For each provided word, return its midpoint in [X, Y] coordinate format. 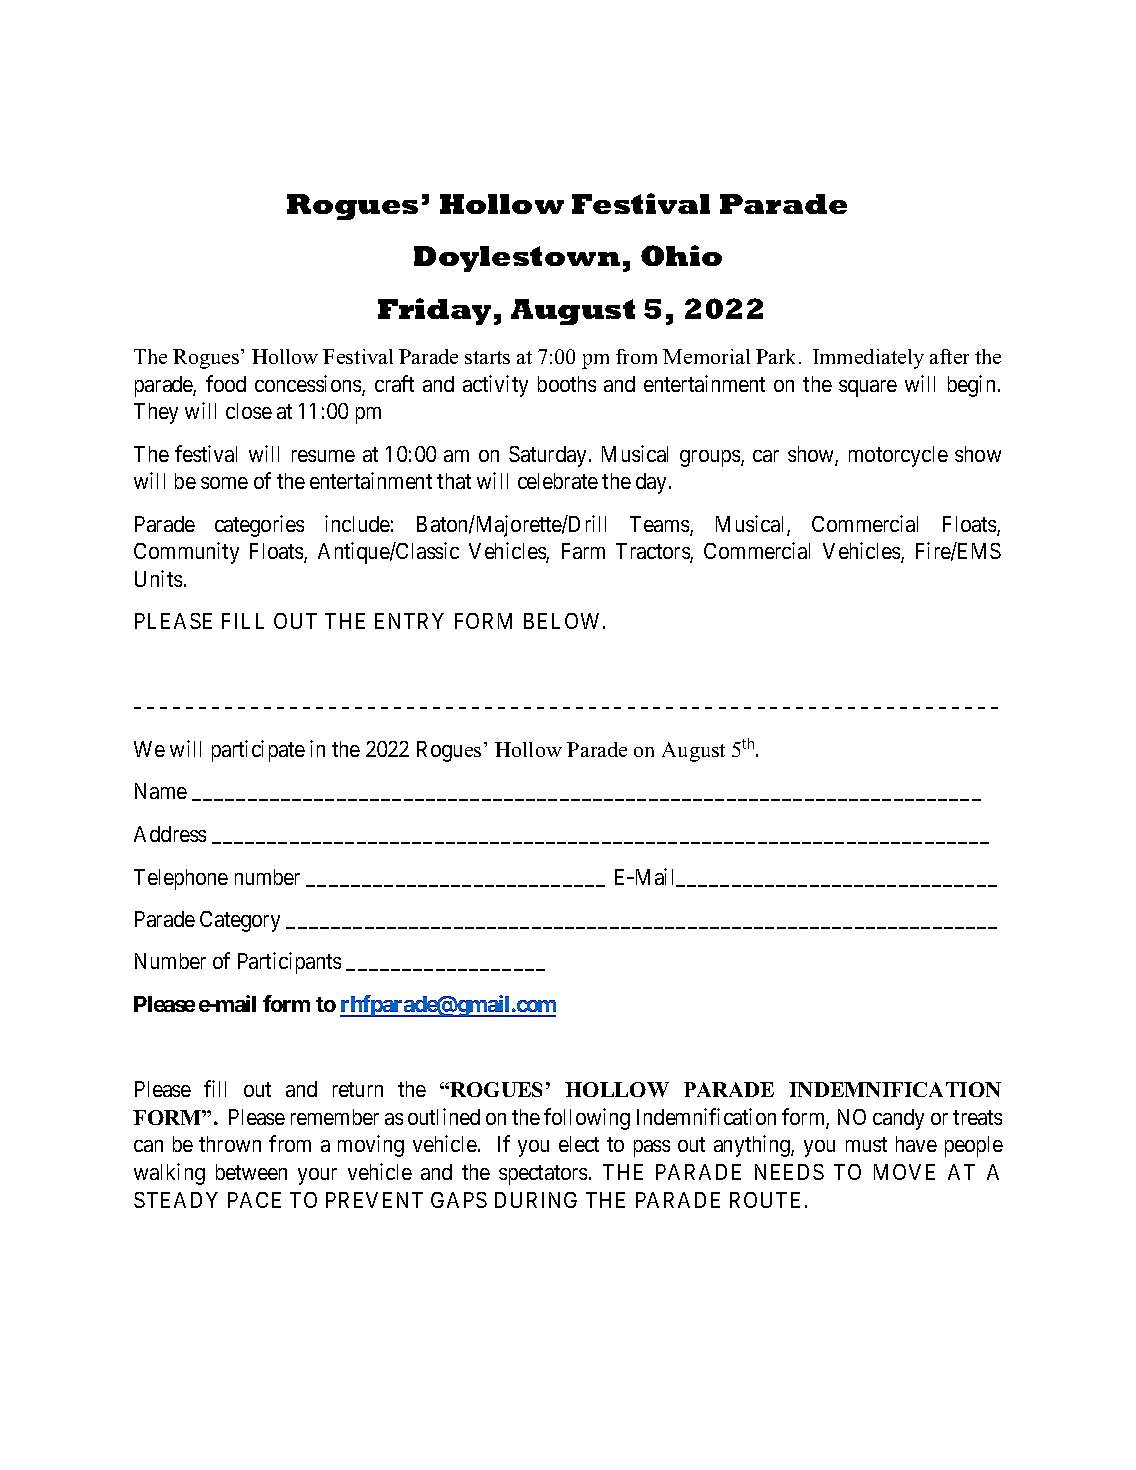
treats [977, 1117]
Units [158, 578]
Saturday [547, 456]
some [224, 483]
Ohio [681, 255]
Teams [660, 525]
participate [258, 751]
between [251, 1172]
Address [170, 834]
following [587, 1119]
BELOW [564, 621]
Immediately [868, 359]
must [866, 1144]
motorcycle [898, 456]
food [226, 383]
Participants [289, 963]
